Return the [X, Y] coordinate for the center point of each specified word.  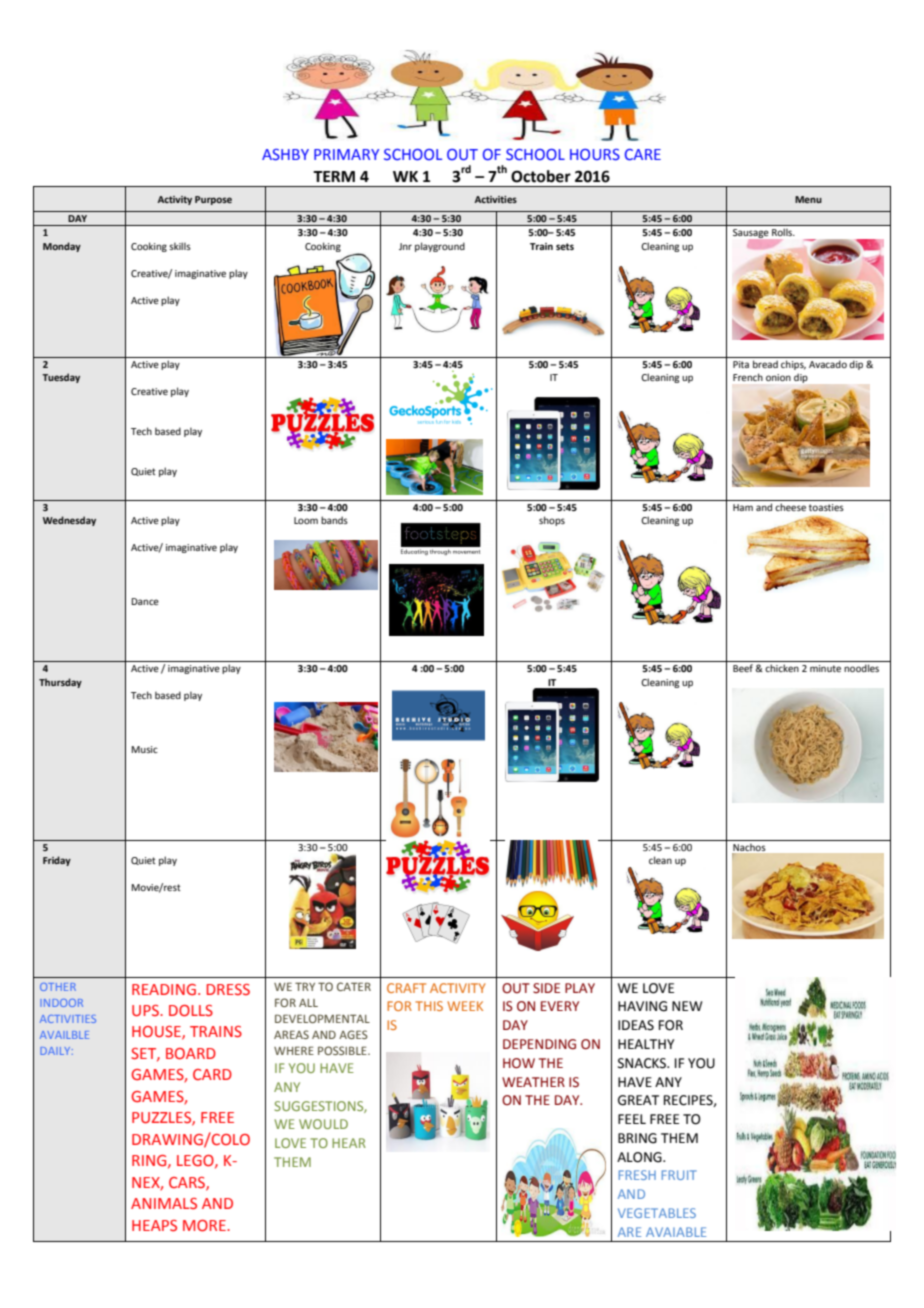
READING [164, 990]
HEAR [349, 1143]
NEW [687, 1006]
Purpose [213, 200]
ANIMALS [164, 1204]
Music [144, 749]
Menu [808, 199]
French [748, 377]
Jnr [405, 246]
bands [334, 520]
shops [552, 521]
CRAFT [406, 988]
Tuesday [61, 378]
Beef [743, 668]
